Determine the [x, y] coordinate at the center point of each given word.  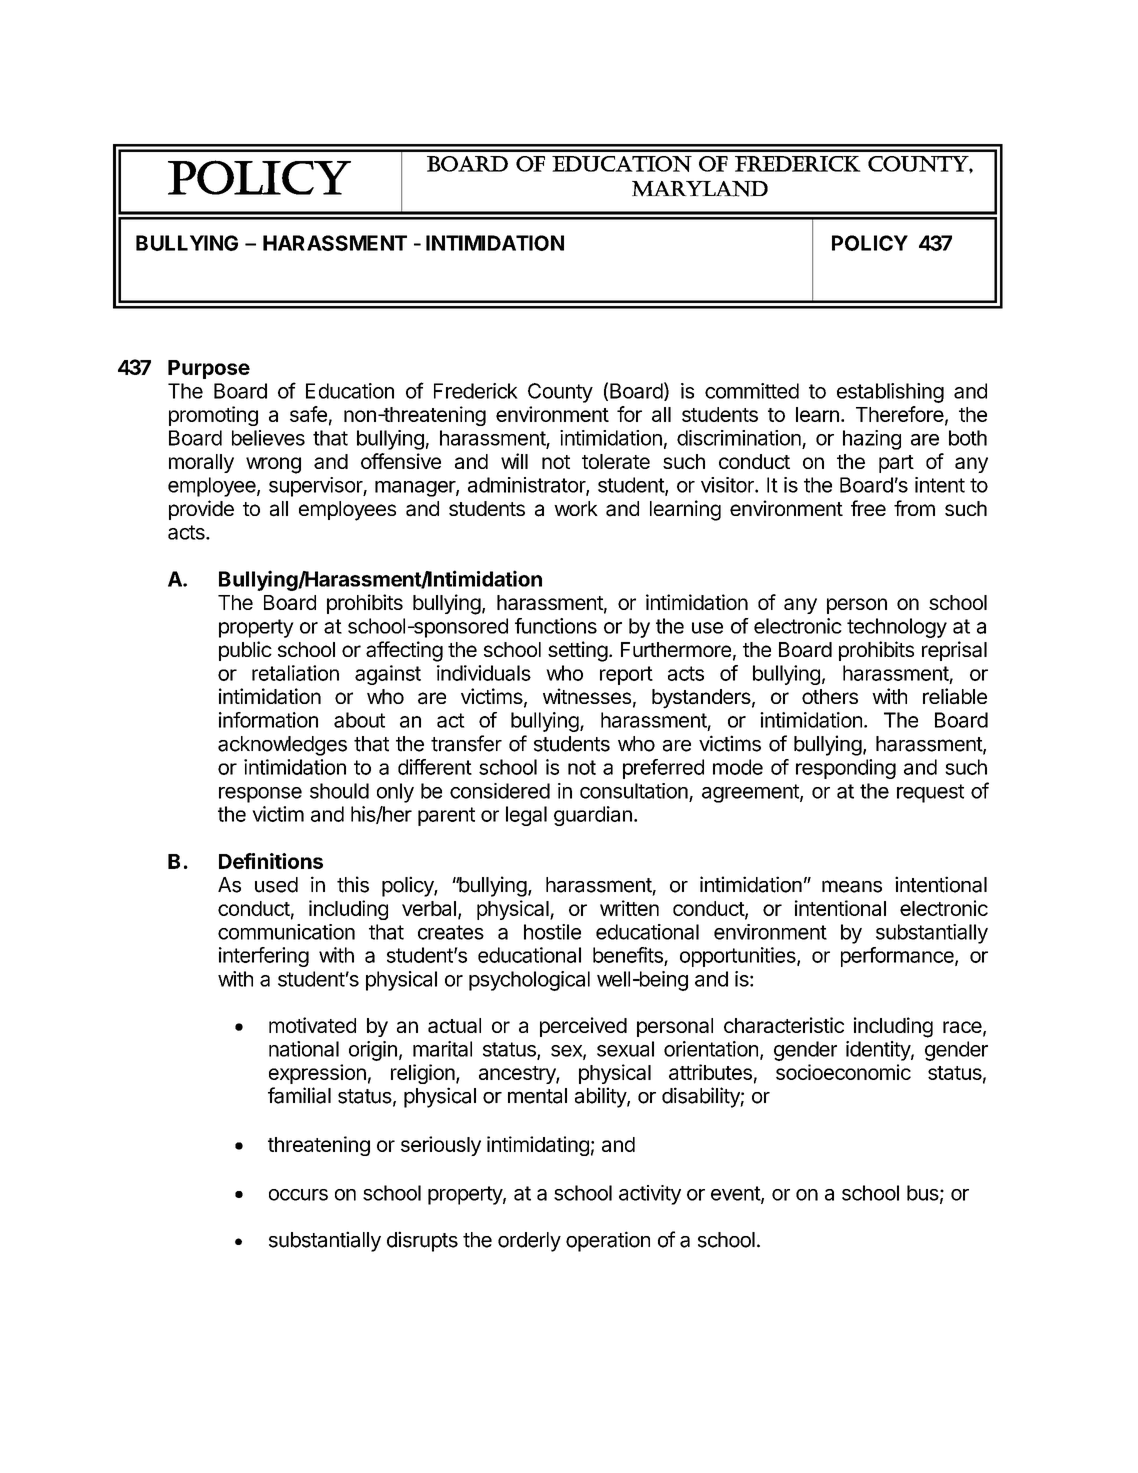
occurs [298, 1195]
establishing [890, 393]
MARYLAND [700, 189]
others [830, 696]
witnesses [587, 696]
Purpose [209, 369]
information [268, 720]
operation [608, 1241]
